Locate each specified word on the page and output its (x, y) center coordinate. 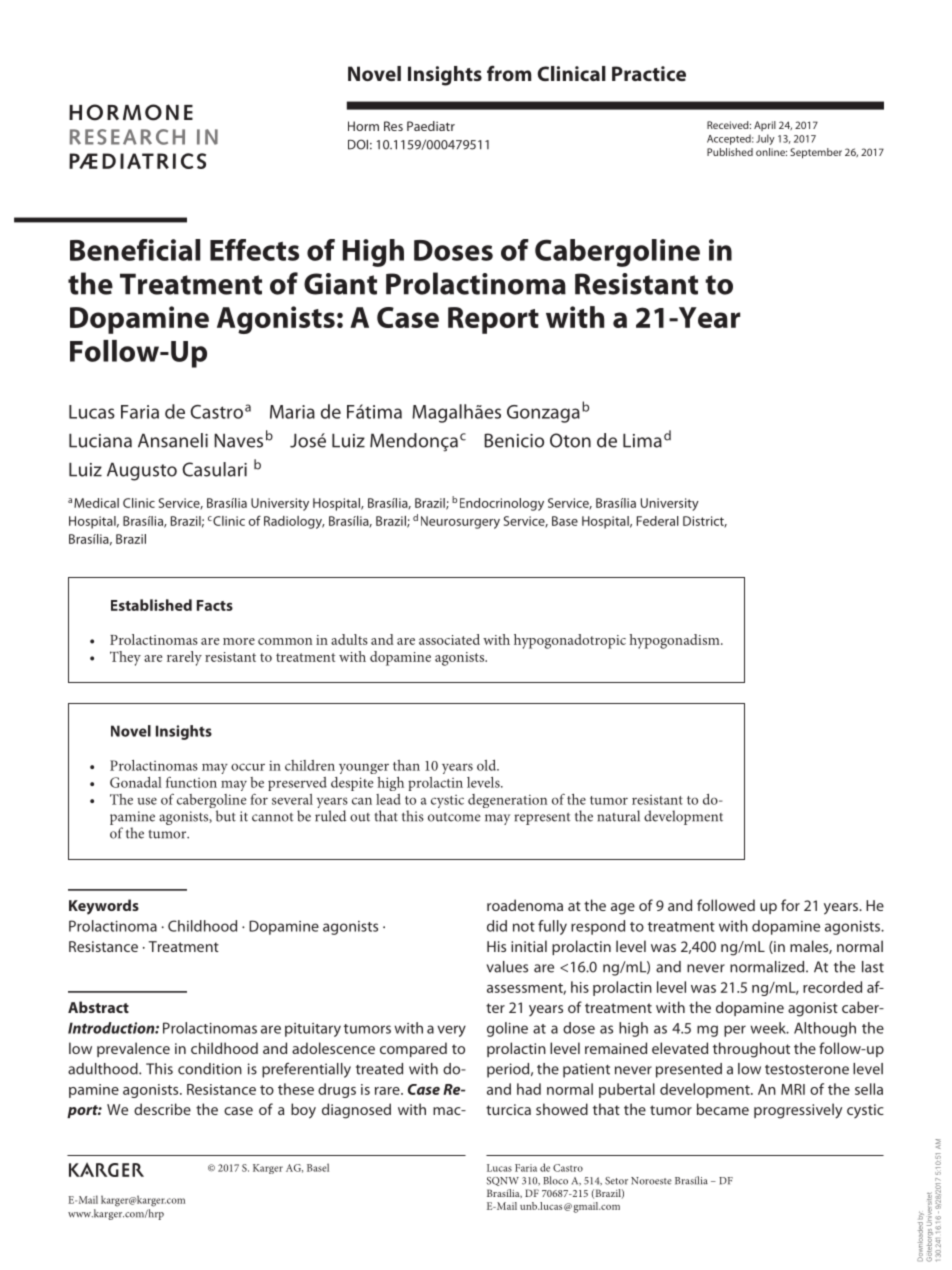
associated (449, 639)
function (191, 782)
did (497, 926)
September (816, 153)
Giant (340, 284)
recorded (832, 987)
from (509, 73)
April (765, 126)
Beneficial (135, 250)
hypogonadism (676, 641)
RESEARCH (127, 137)
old (487, 765)
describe (162, 1109)
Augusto (142, 471)
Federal (658, 521)
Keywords (104, 907)
